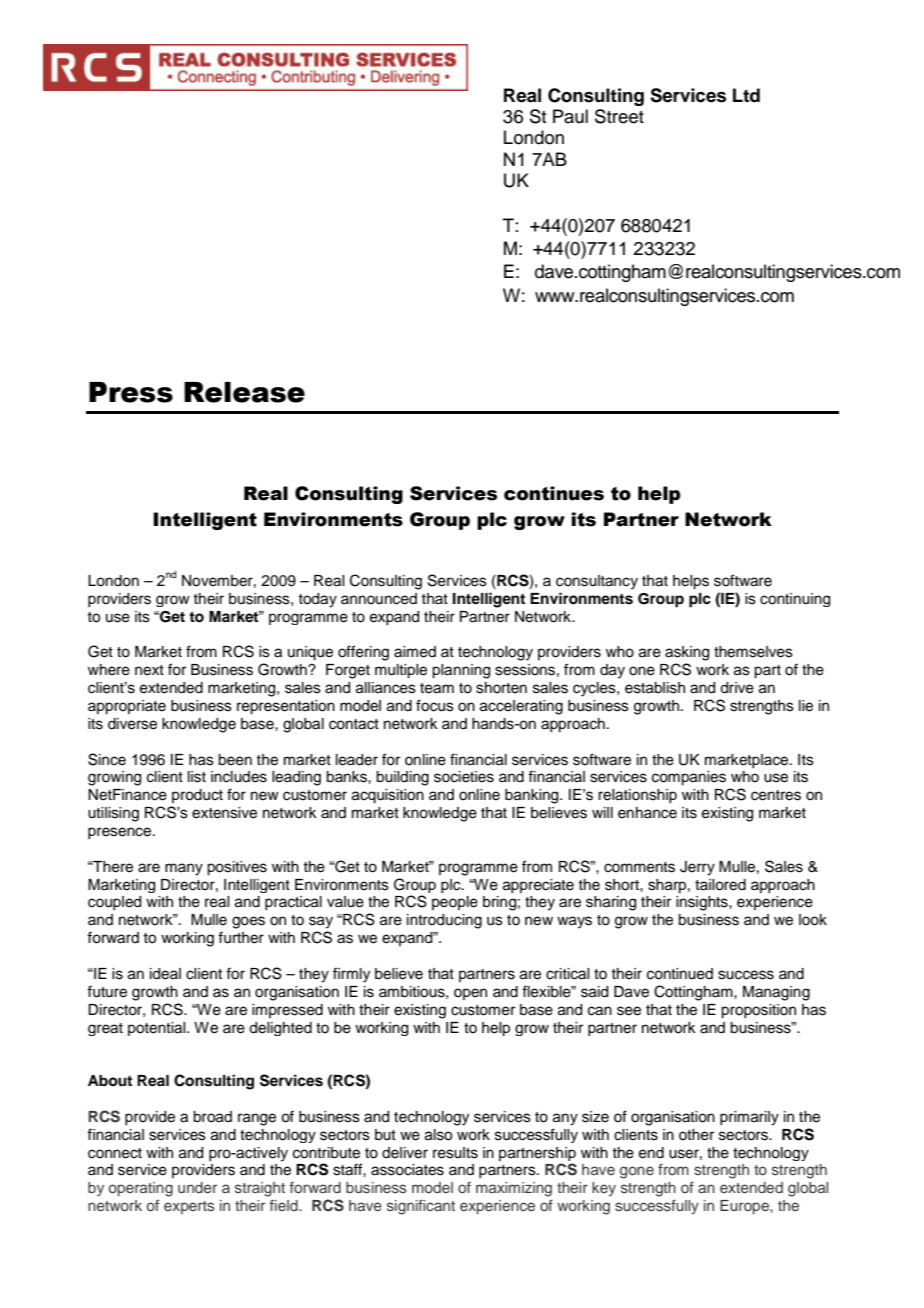 Image resolution: width=924 pixels, height=1308 pixels. Describe the element at coordinates (753, 652) in the screenshot. I see `themselves` at that location.
